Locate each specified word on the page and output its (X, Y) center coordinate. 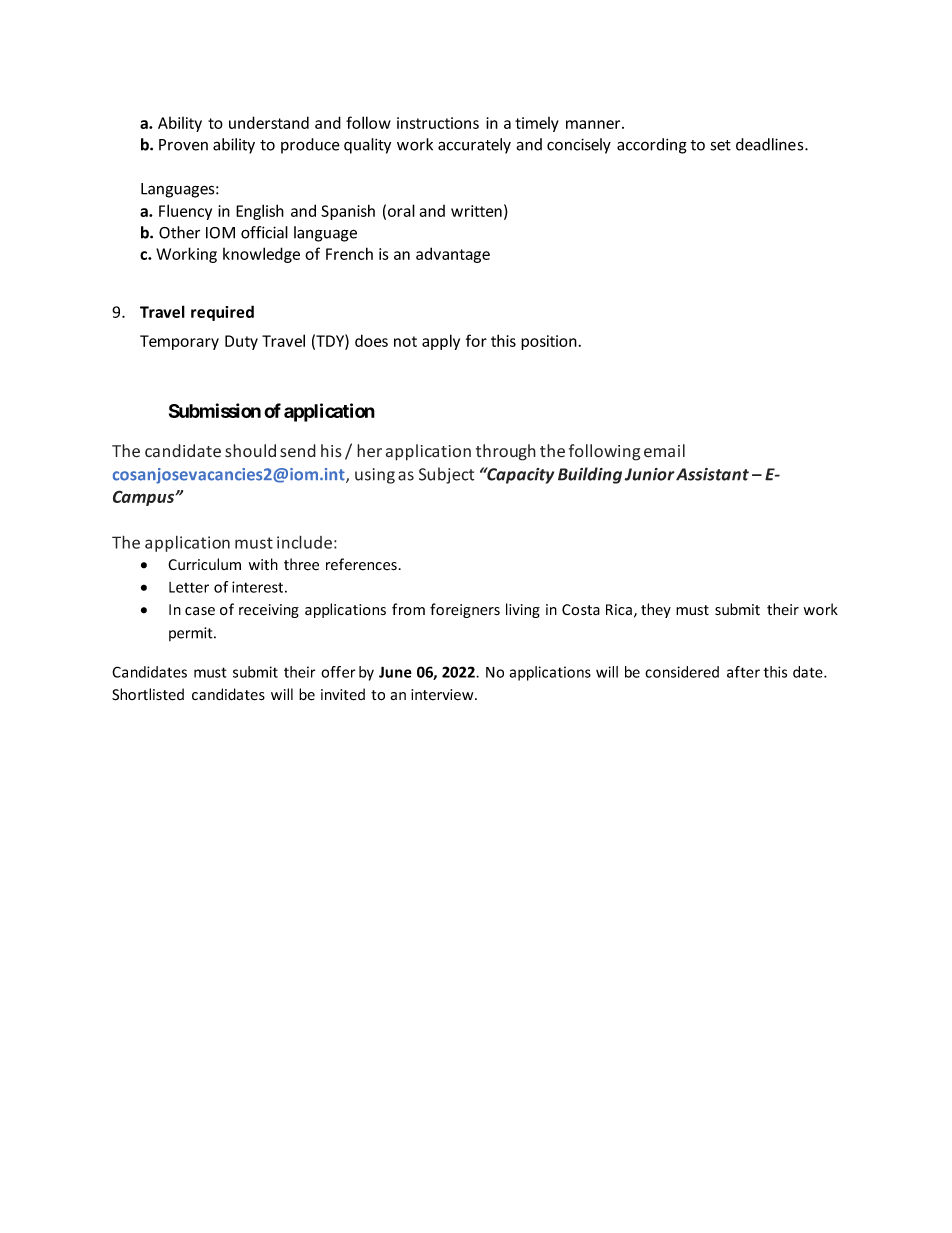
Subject (446, 475)
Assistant (712, 474)
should (250, 451)
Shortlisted (148, 694)
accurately (474, 146)
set (721, 145)
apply (441, 342)
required (222, 313)
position (549, 342)
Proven (183, 145)
